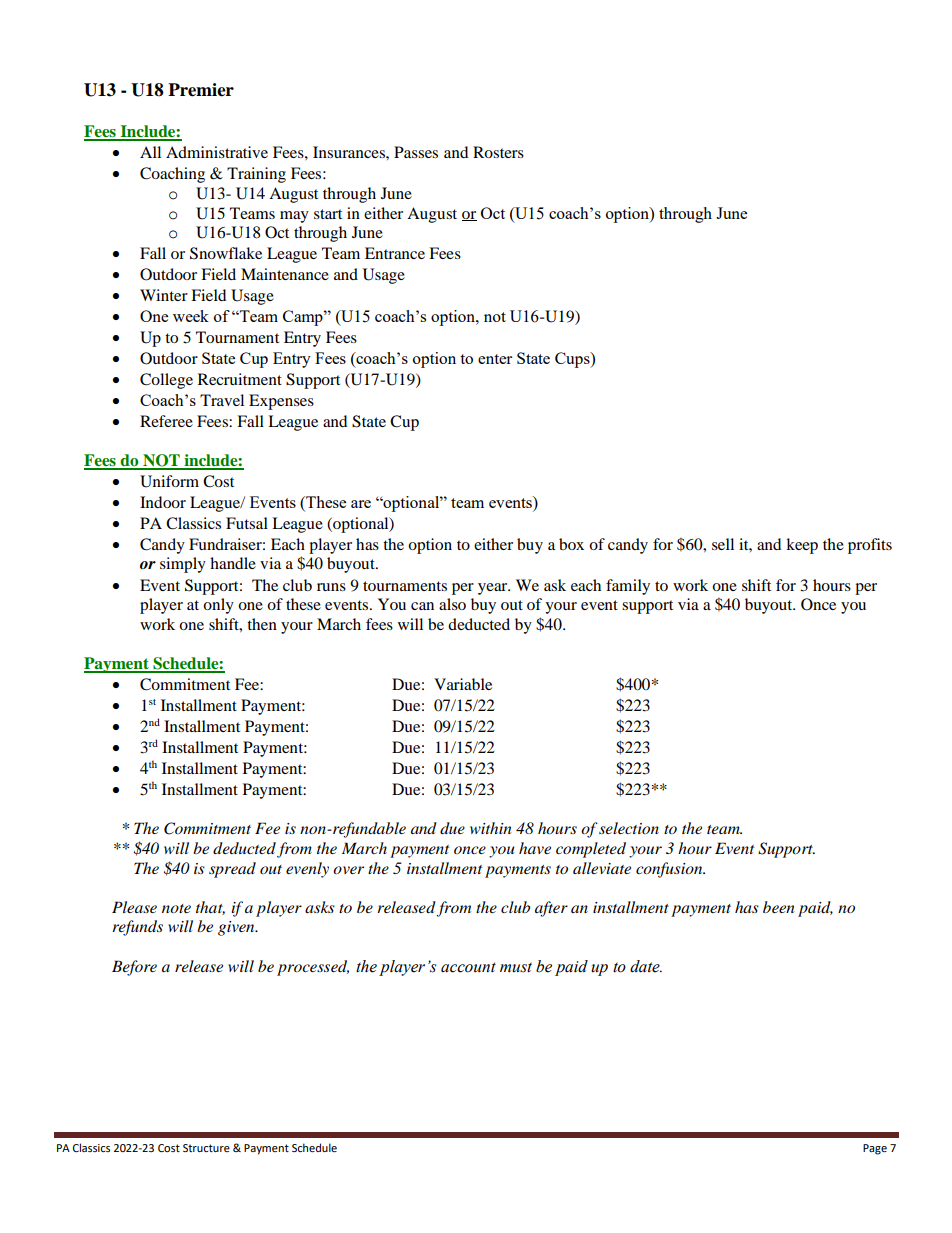 This screenshot has width=952, height=1233. I want to click on keep, so click(802, 546).
